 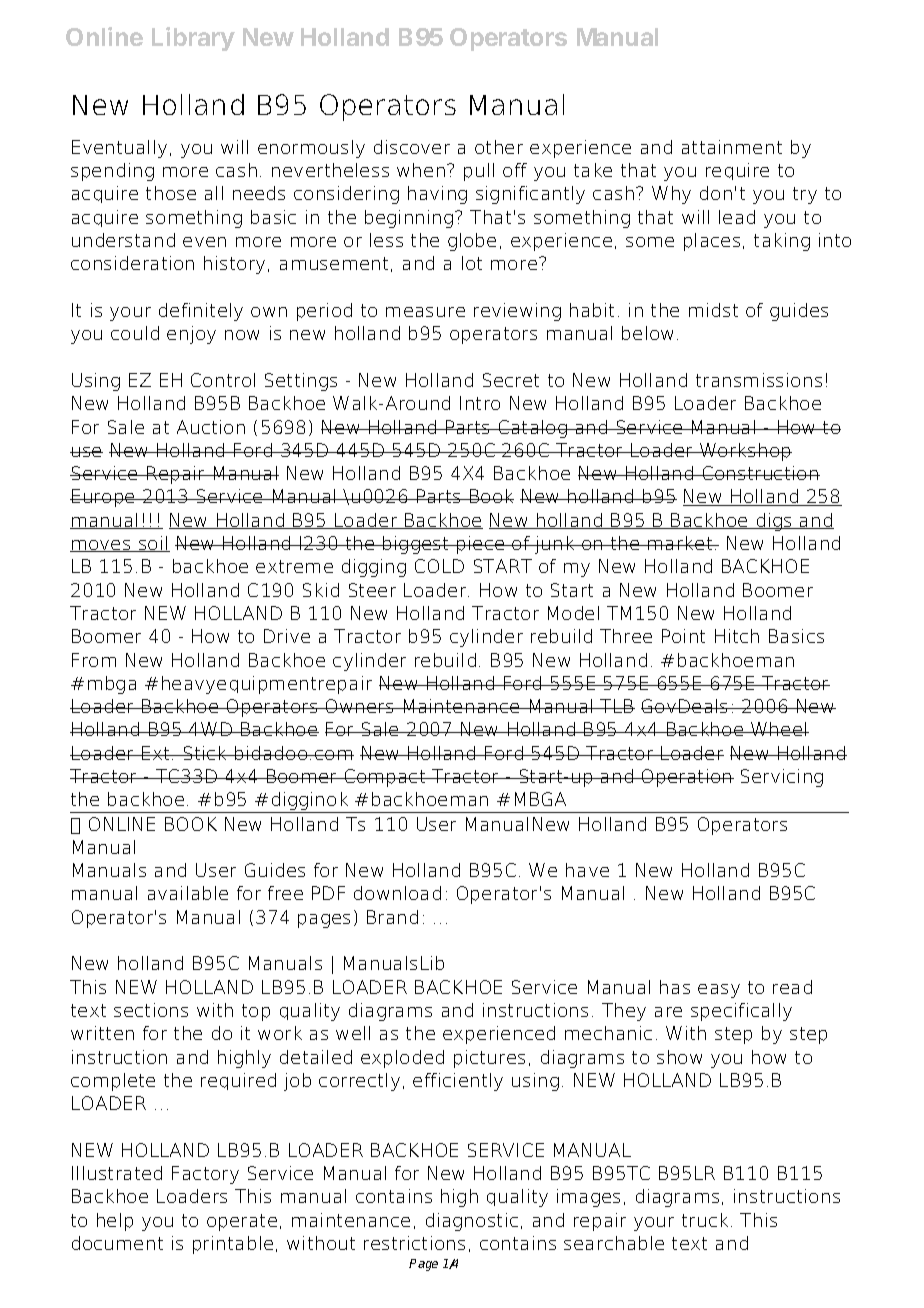 I want to click on Library, so click(x=193, y=39).
